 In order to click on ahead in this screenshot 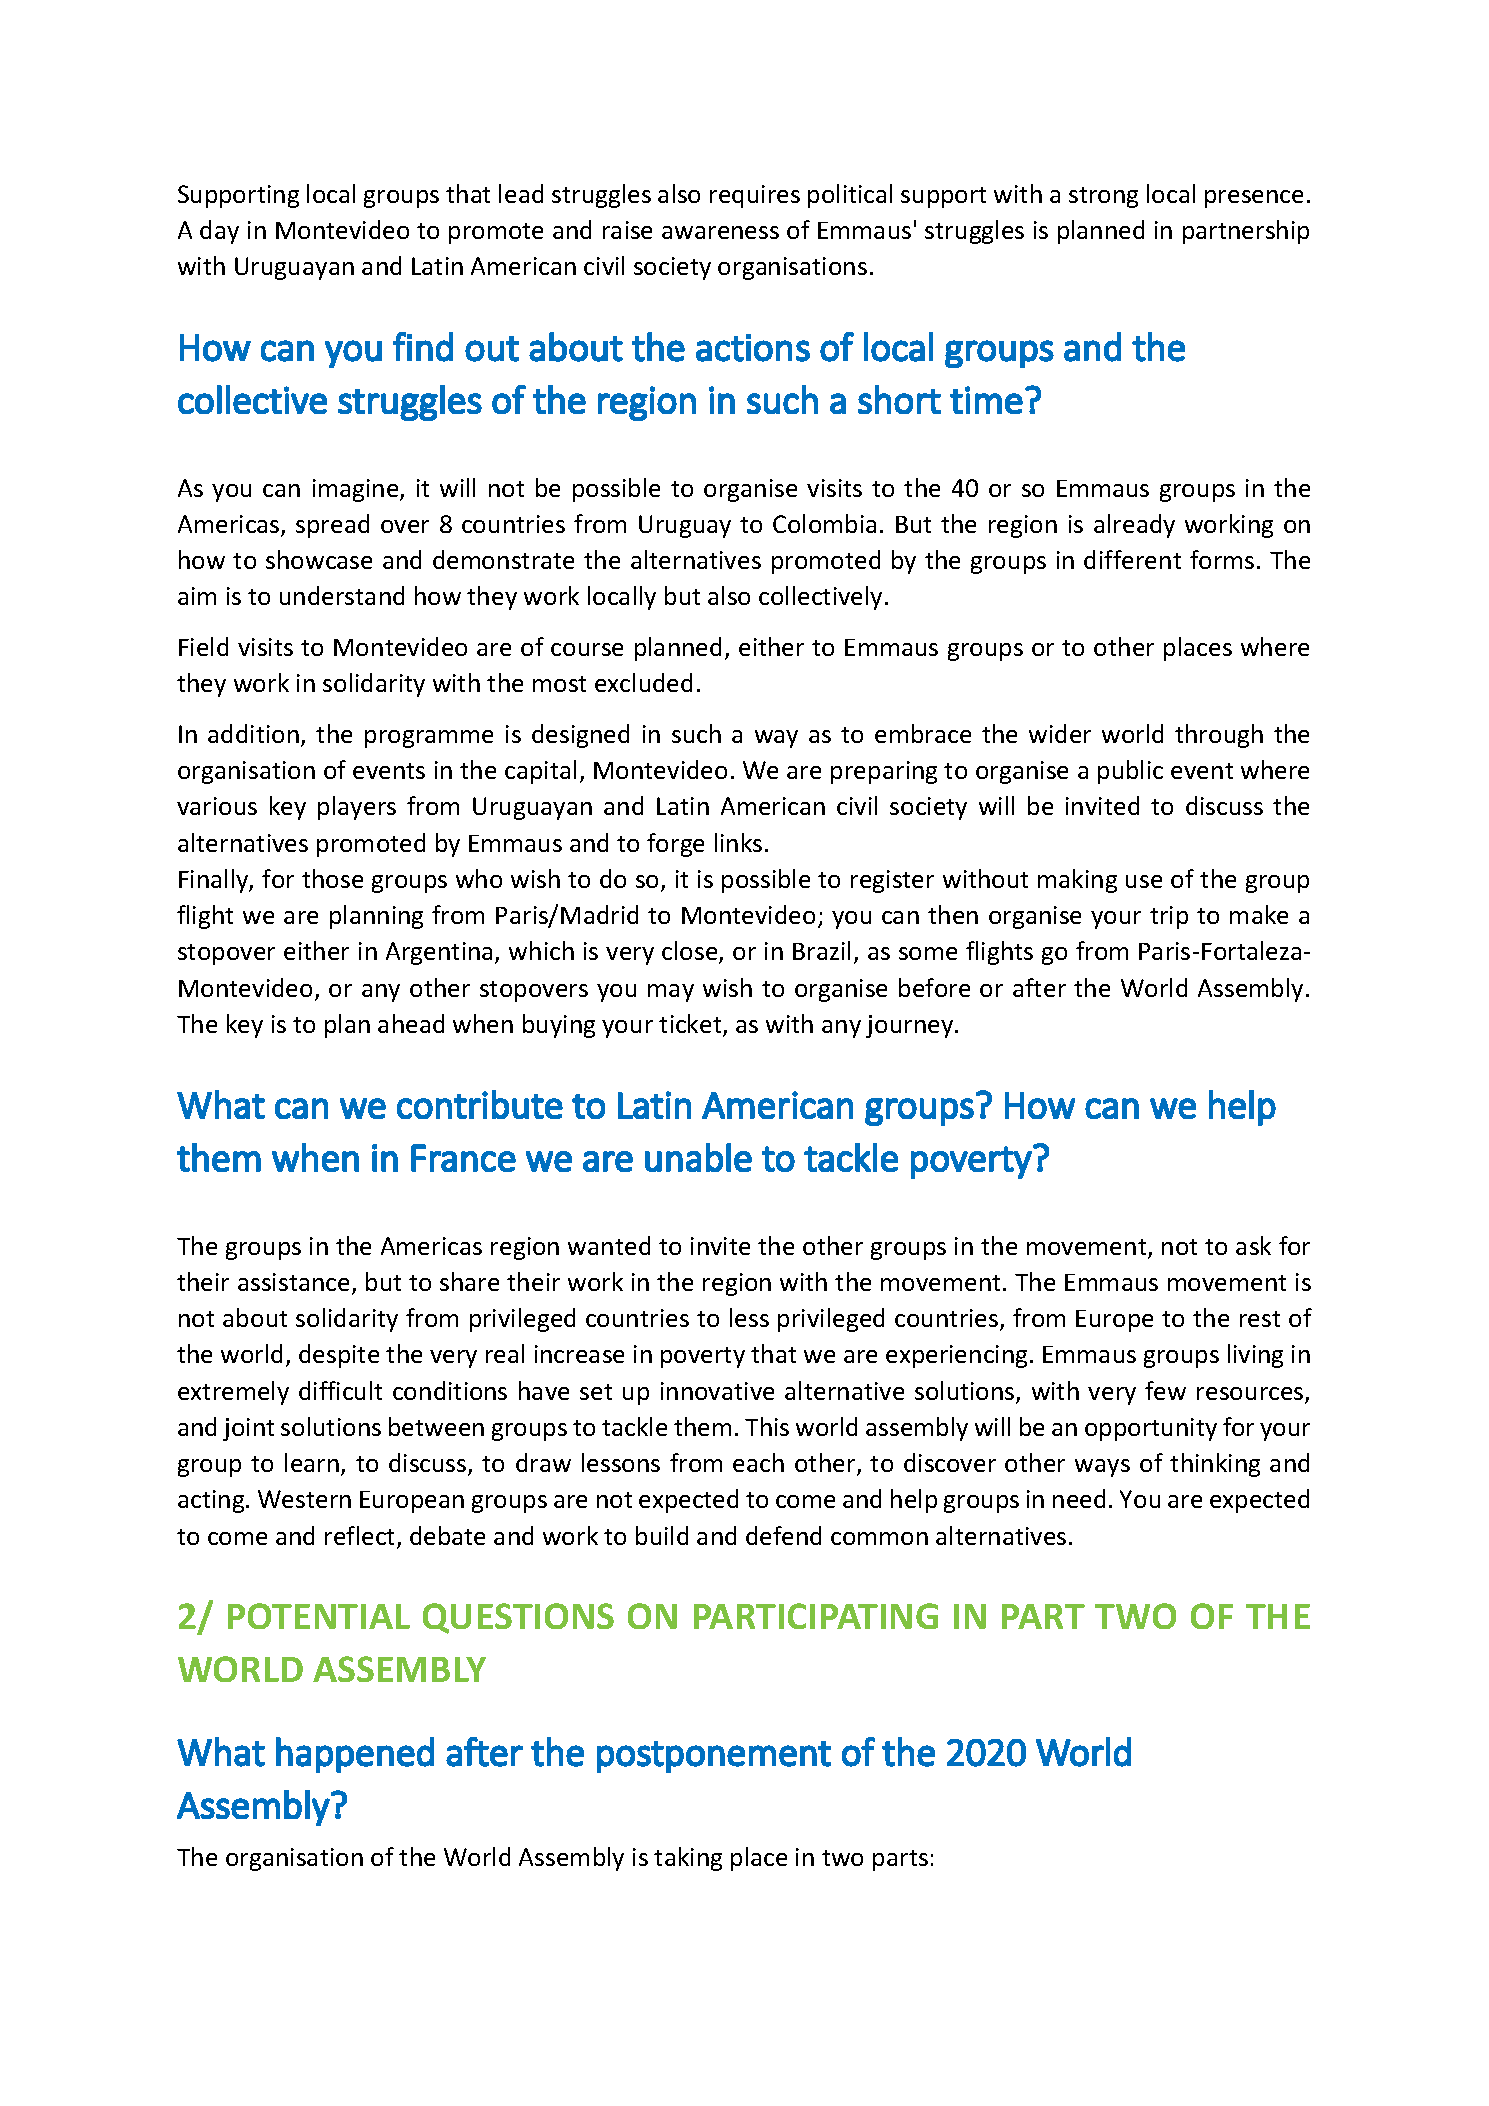, I will do `click(411, 1023)`.
